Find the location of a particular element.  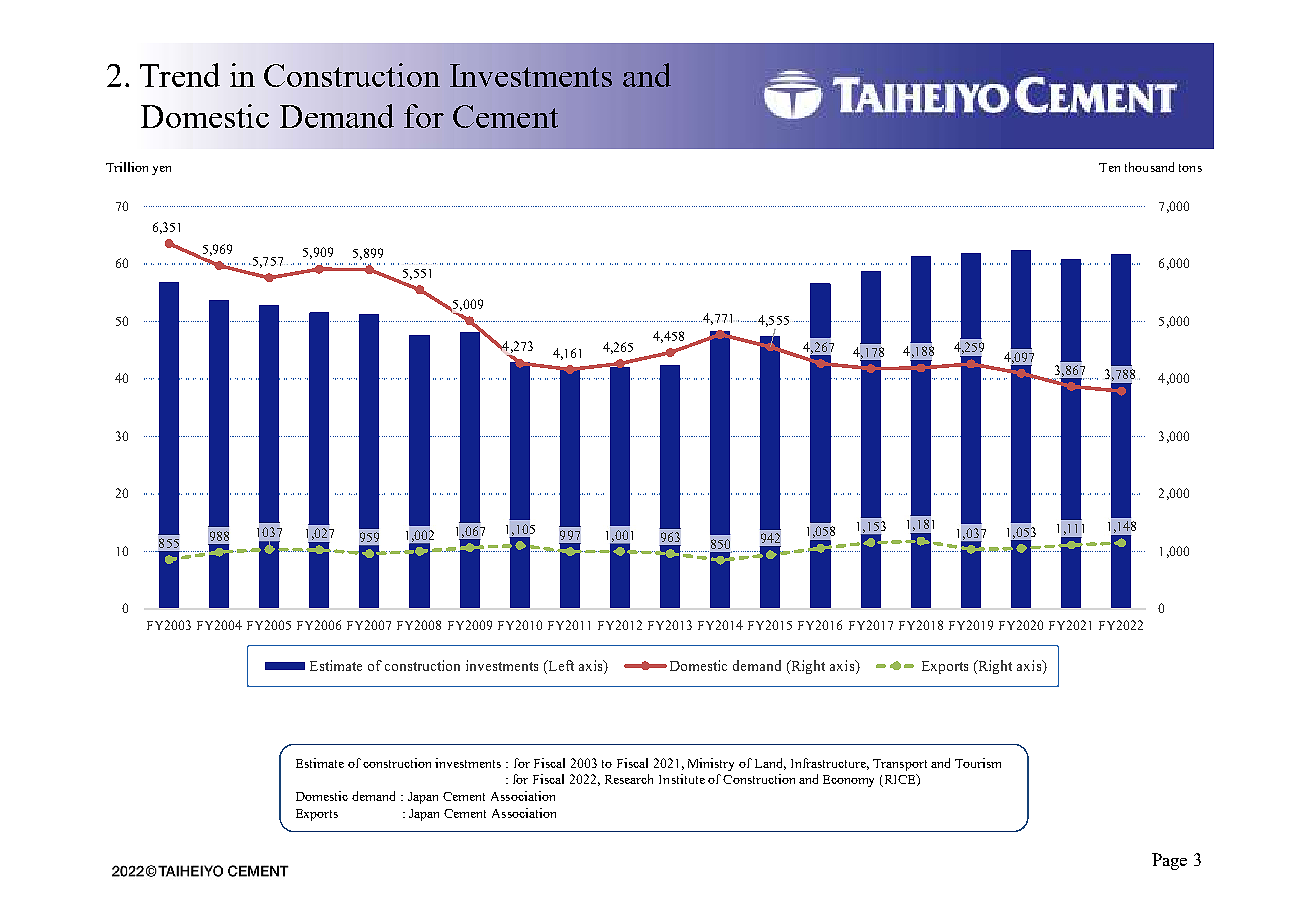

Tourism is located at coordinates (978, 763).
